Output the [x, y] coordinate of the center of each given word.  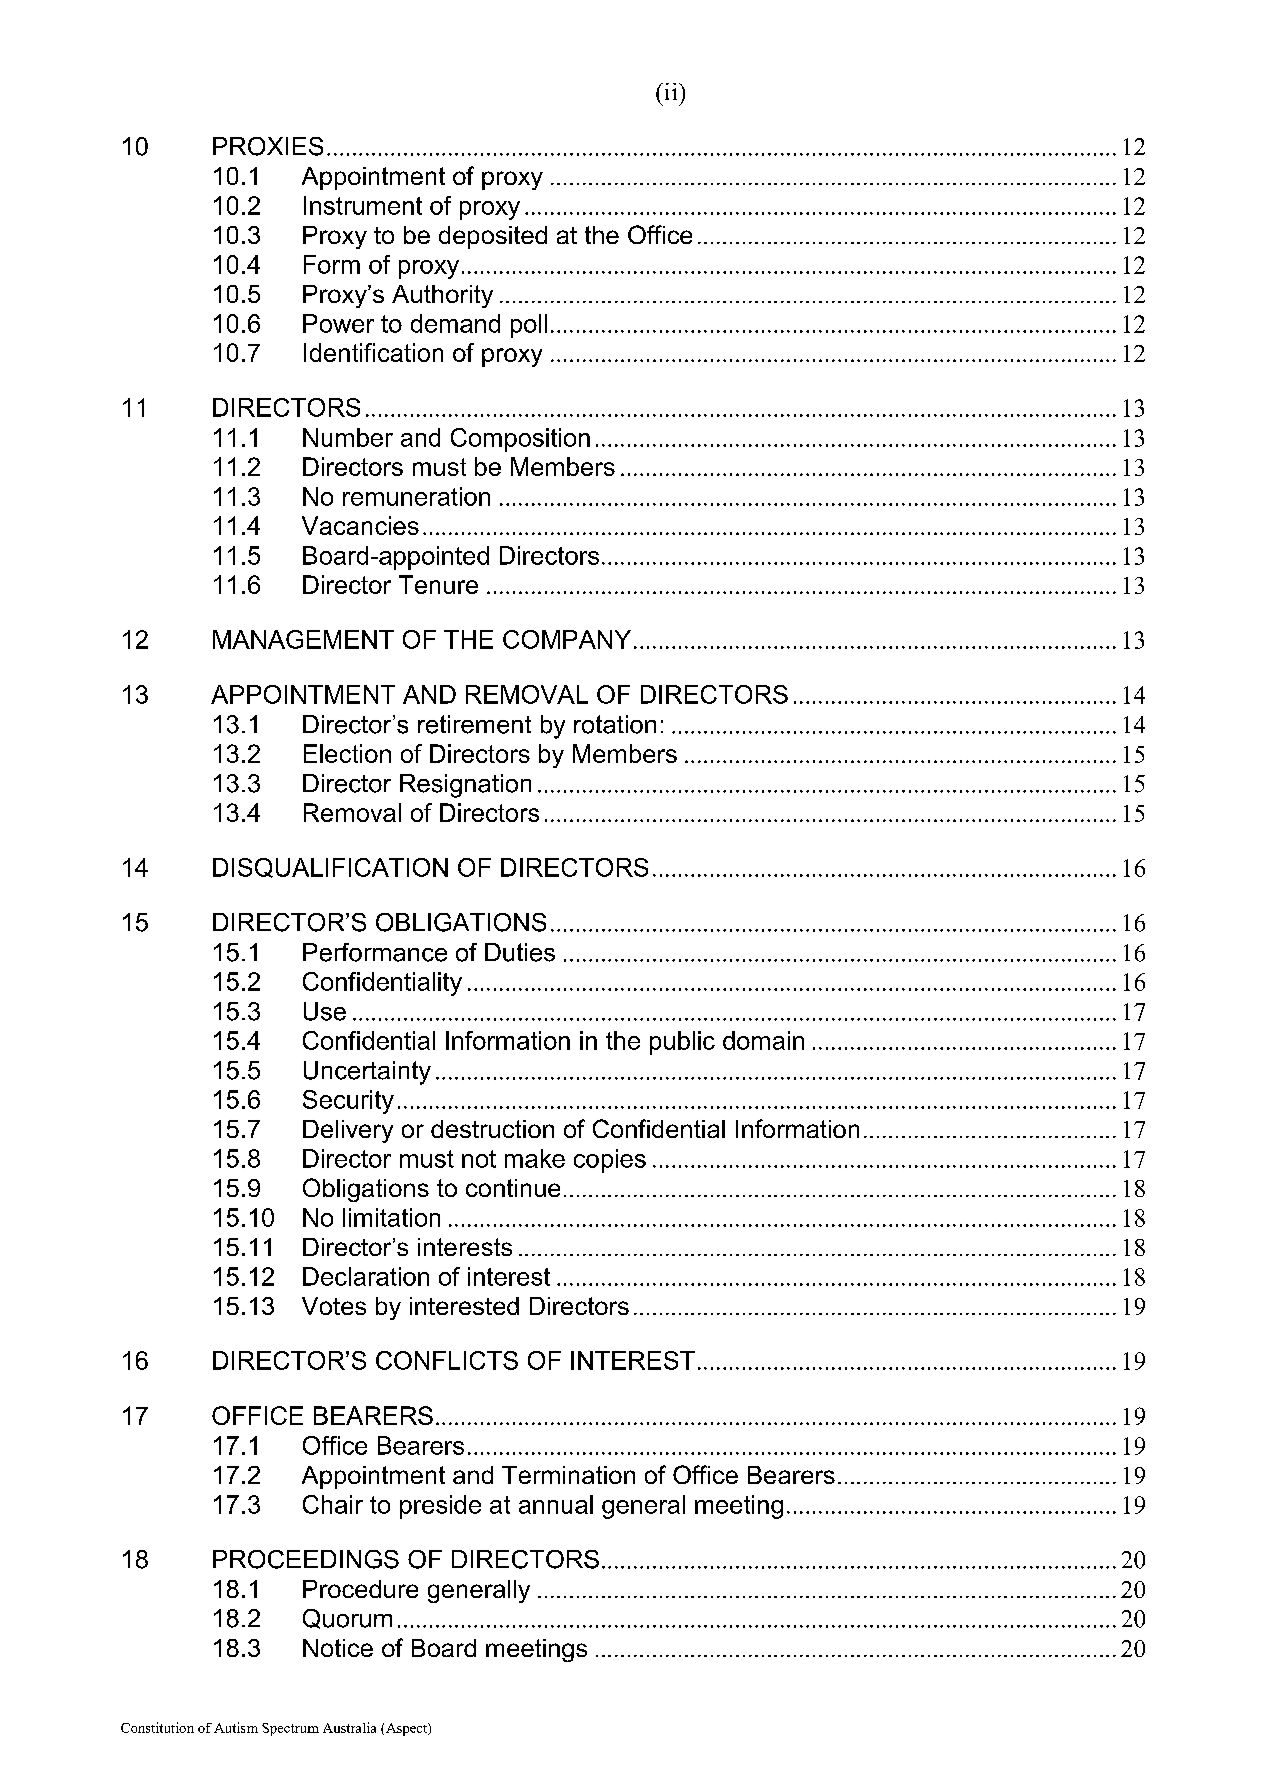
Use [325, 1011]
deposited [493, 237]
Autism [236, 1727]
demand [455, 323]
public [682, 1043]
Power [338, 323]
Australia [349, 1727]
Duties [520, 952]
